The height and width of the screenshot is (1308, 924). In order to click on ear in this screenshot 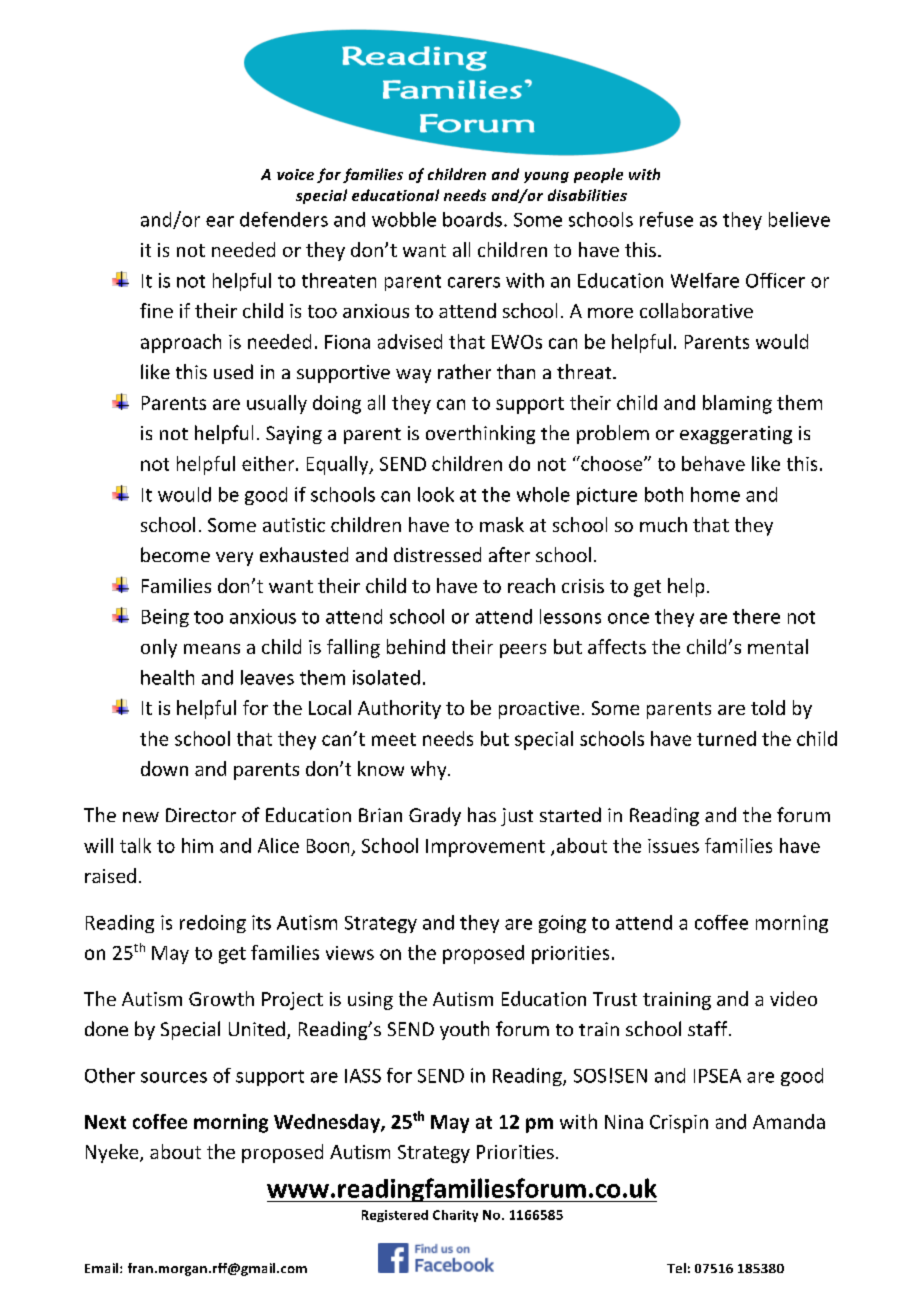, I will do `click(220, 221)`.
